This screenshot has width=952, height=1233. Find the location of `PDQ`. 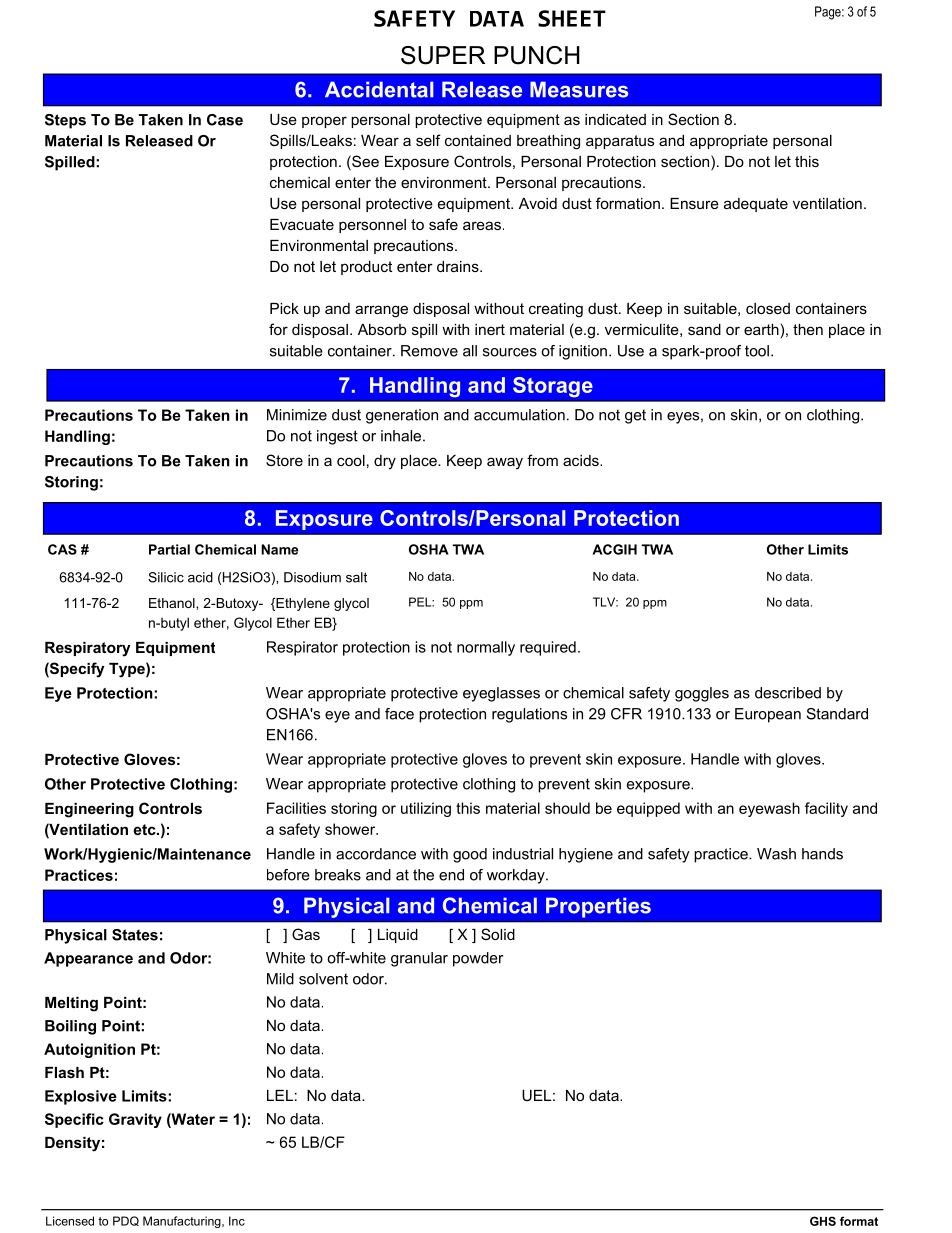

PDQ is located at coordinates (126, 1221).
